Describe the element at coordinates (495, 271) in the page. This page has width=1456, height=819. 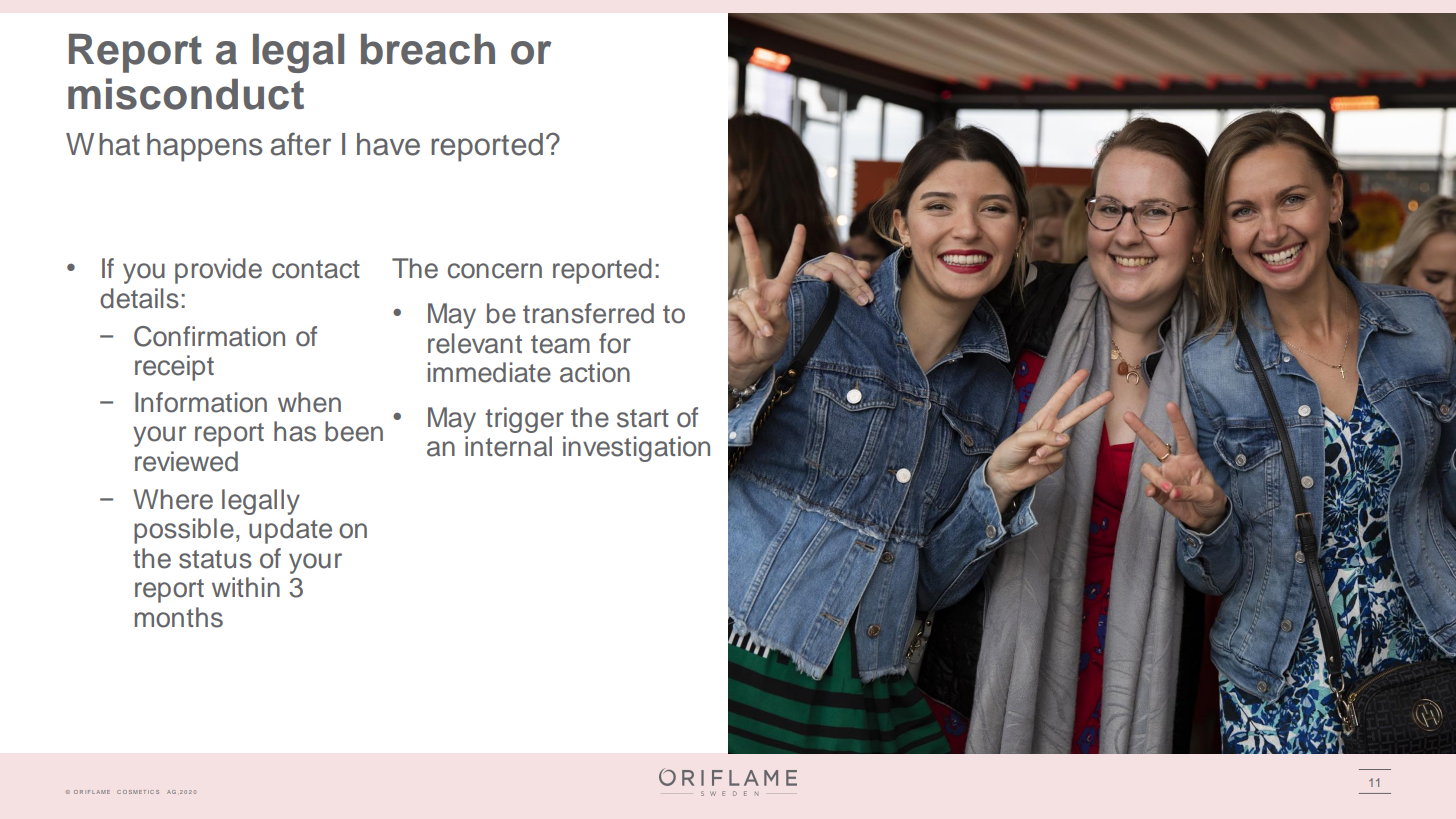
I see `concern` at that location.
